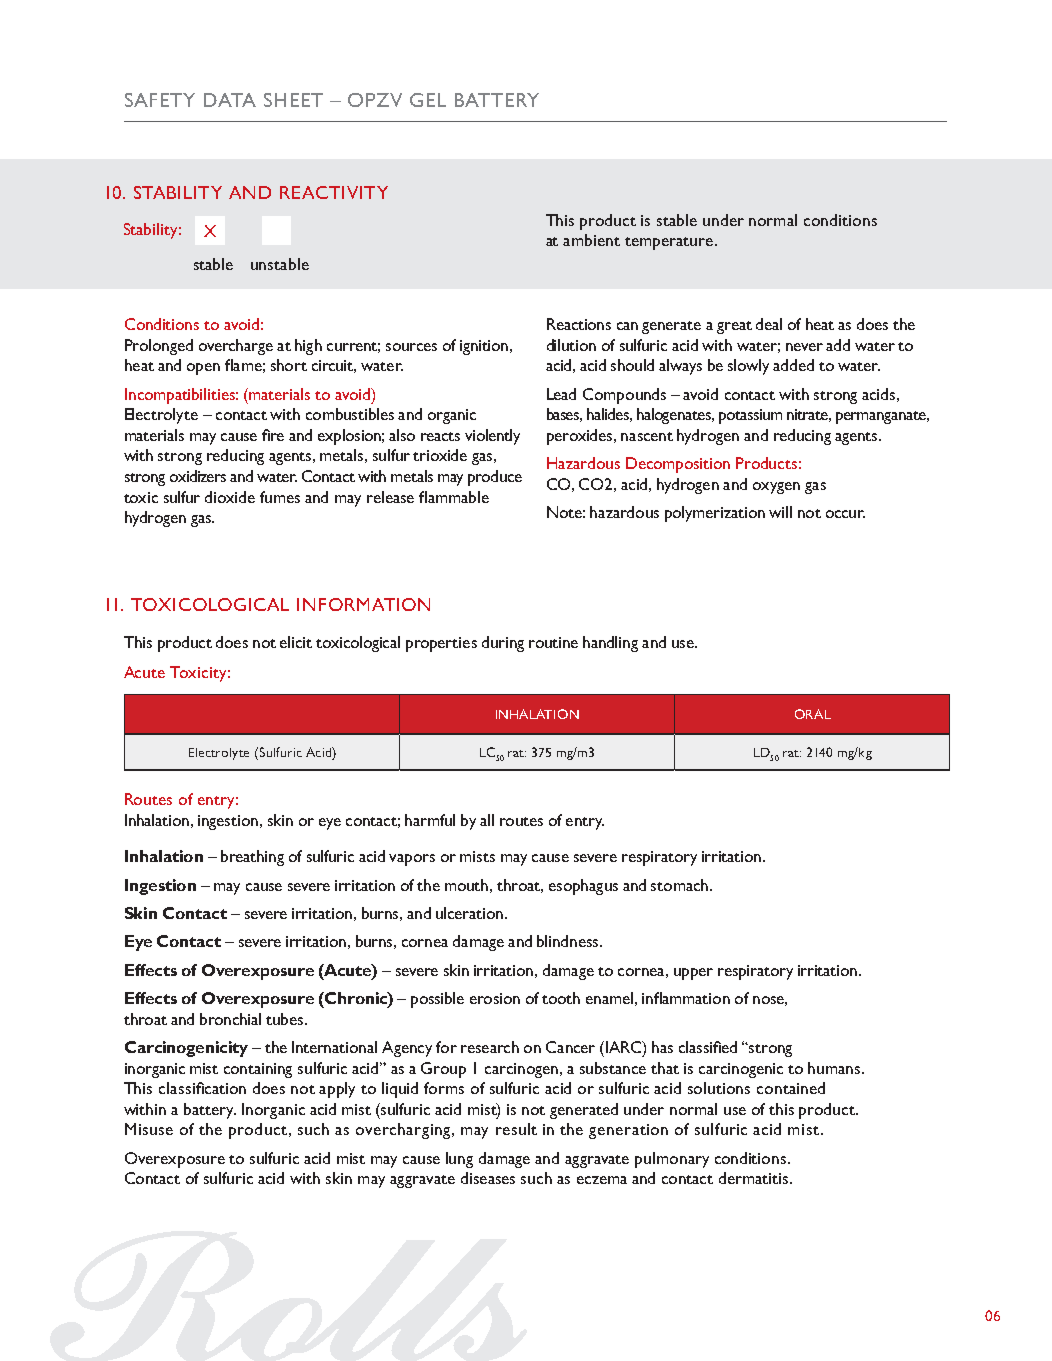 The height and width of the screenshot is (1361, 1052). Describe the element at coordinates (252, 858) in the screenshot. I see `breathing` at that location.
